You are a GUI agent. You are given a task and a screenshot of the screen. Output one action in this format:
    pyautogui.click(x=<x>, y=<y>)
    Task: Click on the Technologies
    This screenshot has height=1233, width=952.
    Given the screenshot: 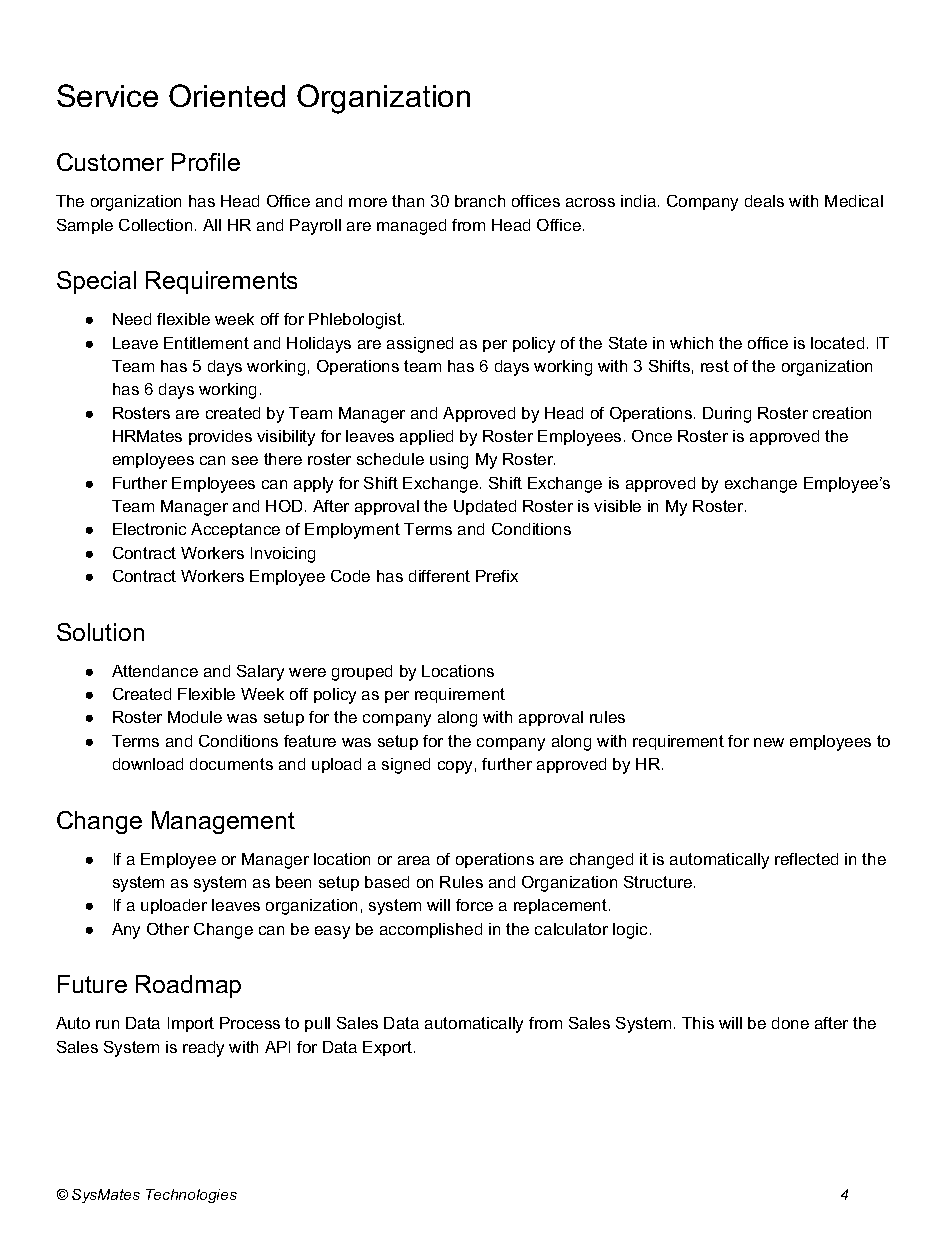 What is the action you would take?
    pyautogui.click(x=191, y=1196)
